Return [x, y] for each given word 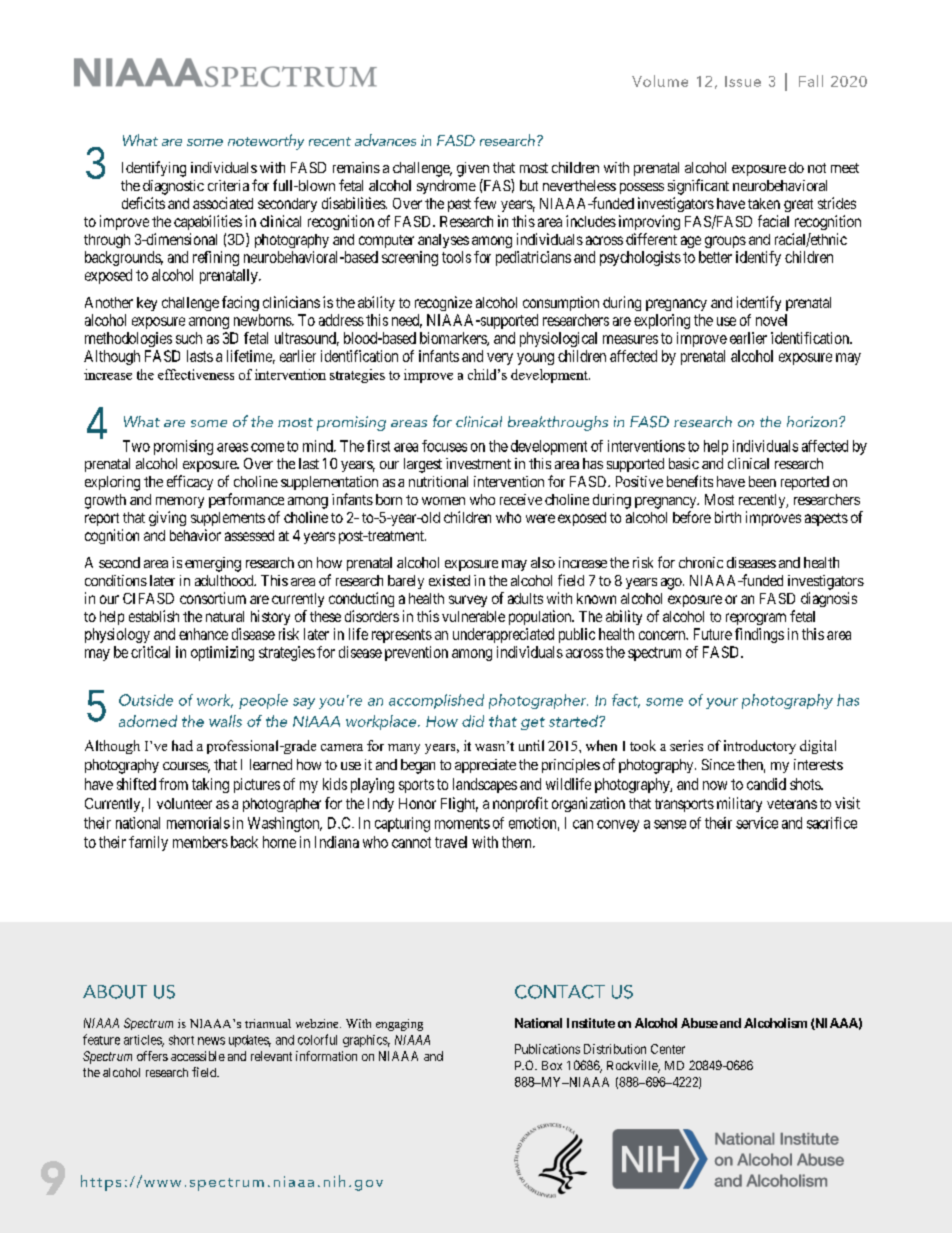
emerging [213, 564]
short [181, 1040]
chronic [701, 562]
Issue [743, 81]
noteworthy [266, 142]
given [473, 169]
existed [449, 580]
